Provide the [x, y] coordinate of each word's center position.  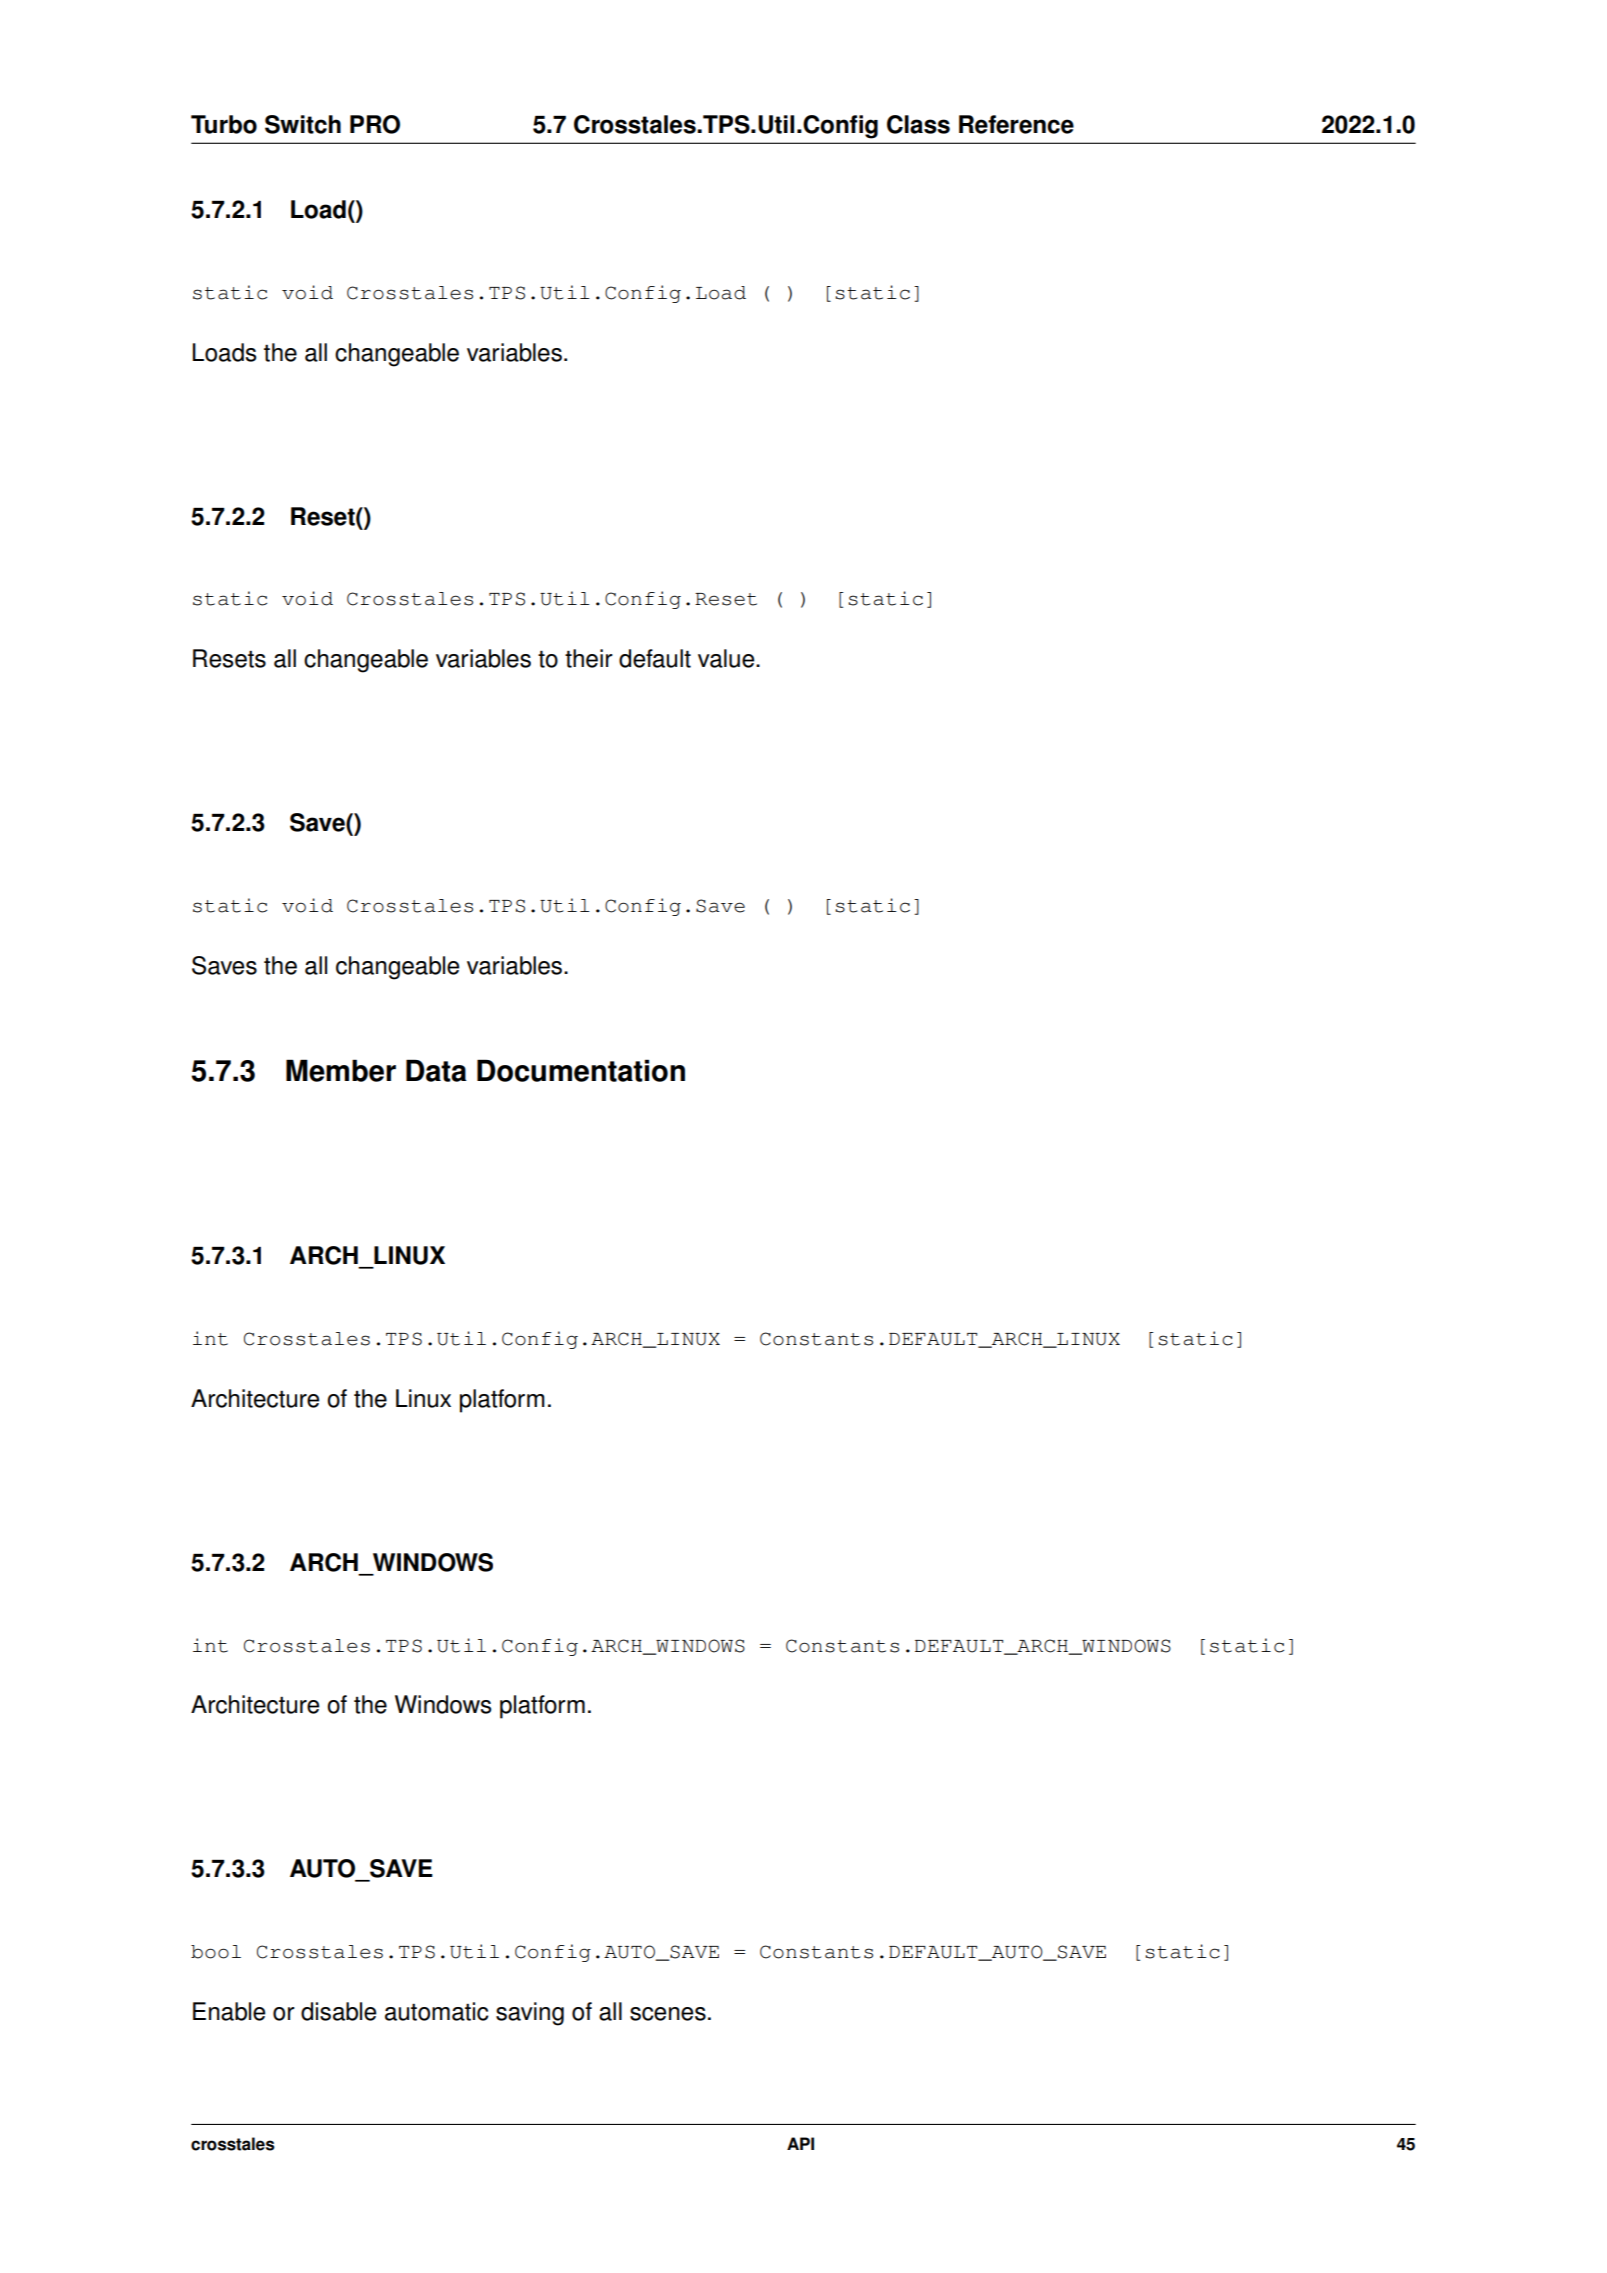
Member [341, 1070]
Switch [303, 124]
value [727, 658]
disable [338, 2011]
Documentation [581, 1070]
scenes [668, 2014]
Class [918, 124]
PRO [375, 124]
